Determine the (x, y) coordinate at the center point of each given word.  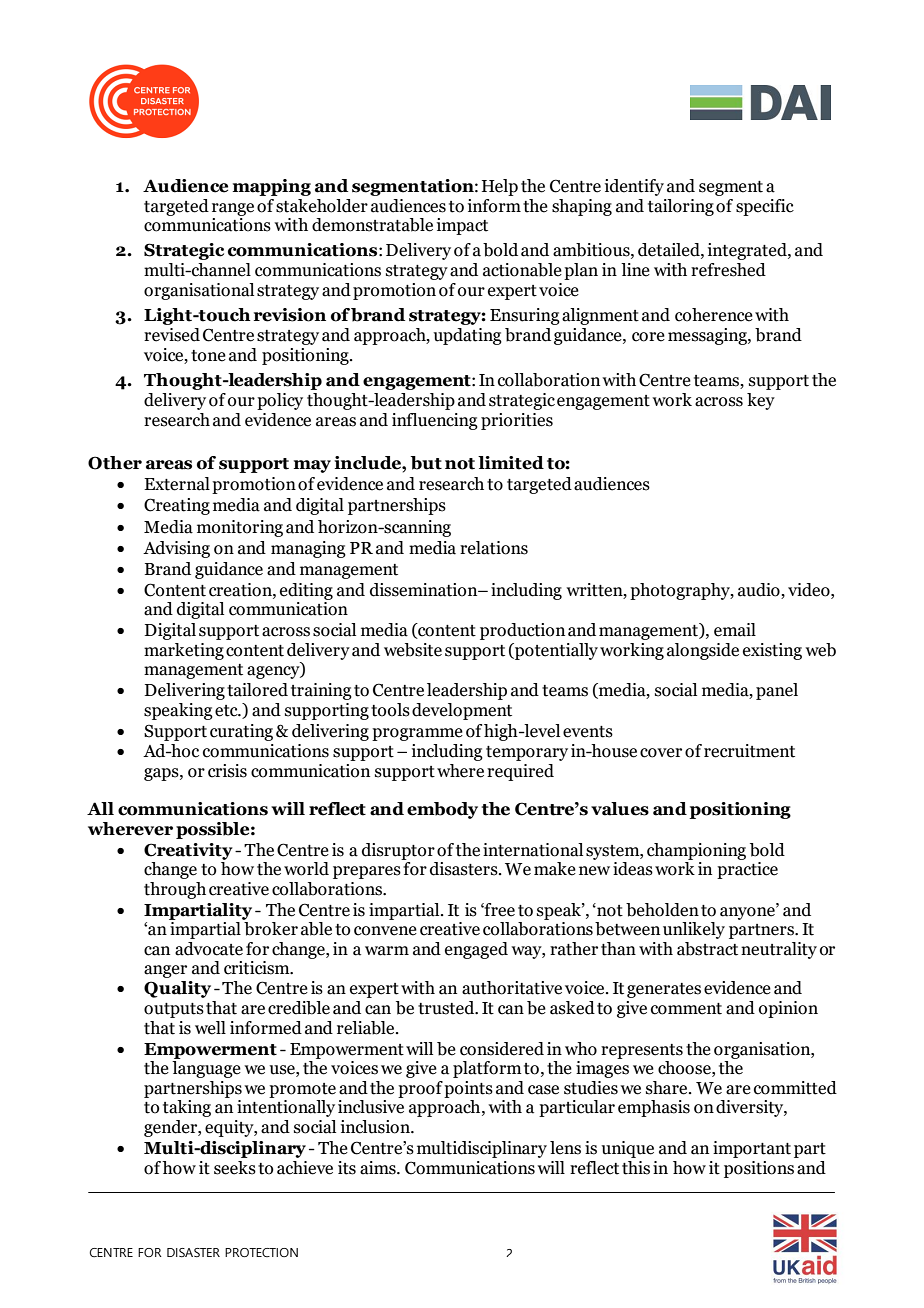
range (233, 209)
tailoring (681, 207)
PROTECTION (261, 1252)
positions (759, 1169)
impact (462, 226)
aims (379, 1168)
